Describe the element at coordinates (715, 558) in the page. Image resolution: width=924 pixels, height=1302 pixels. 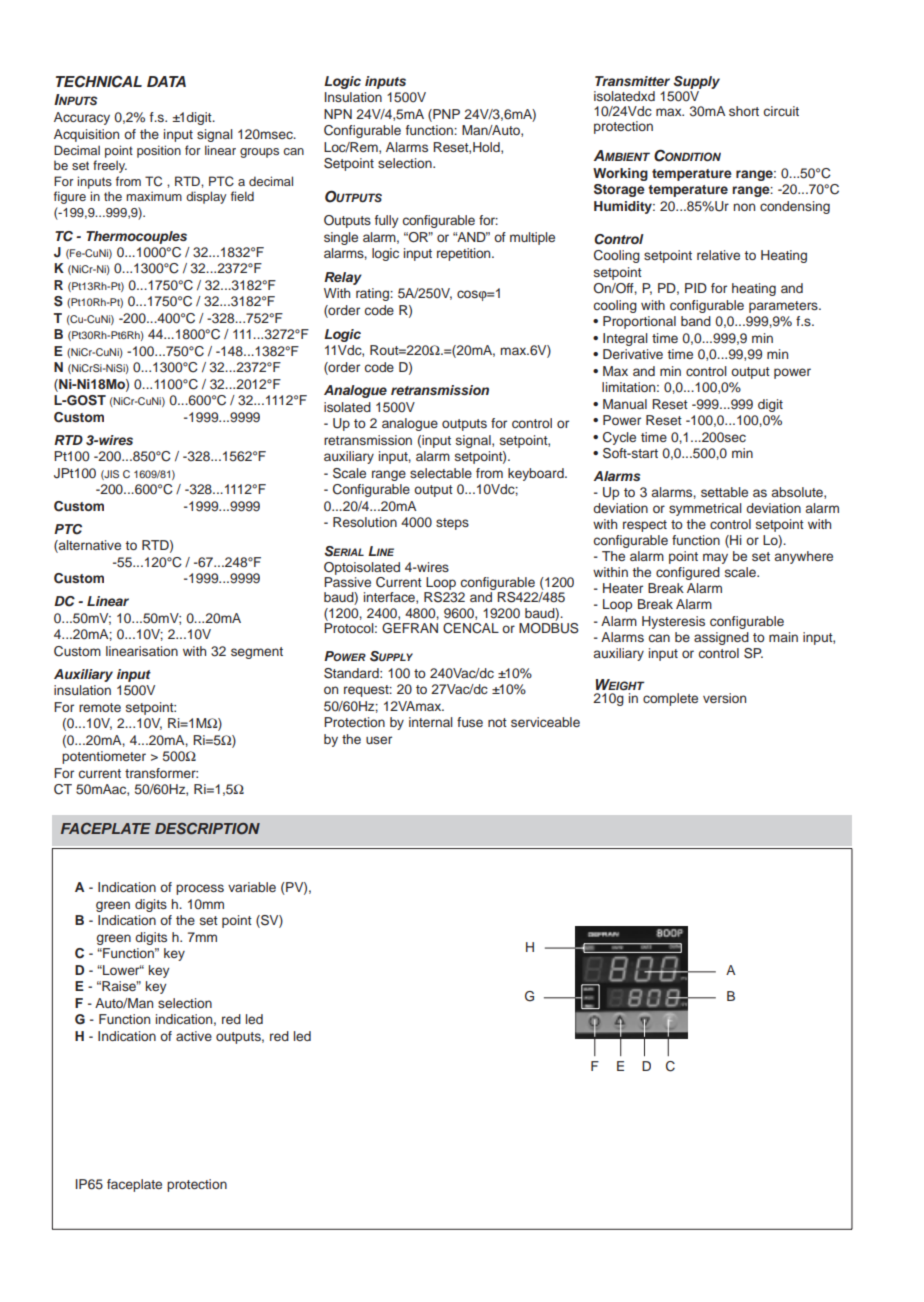
I see `may` at that location.
